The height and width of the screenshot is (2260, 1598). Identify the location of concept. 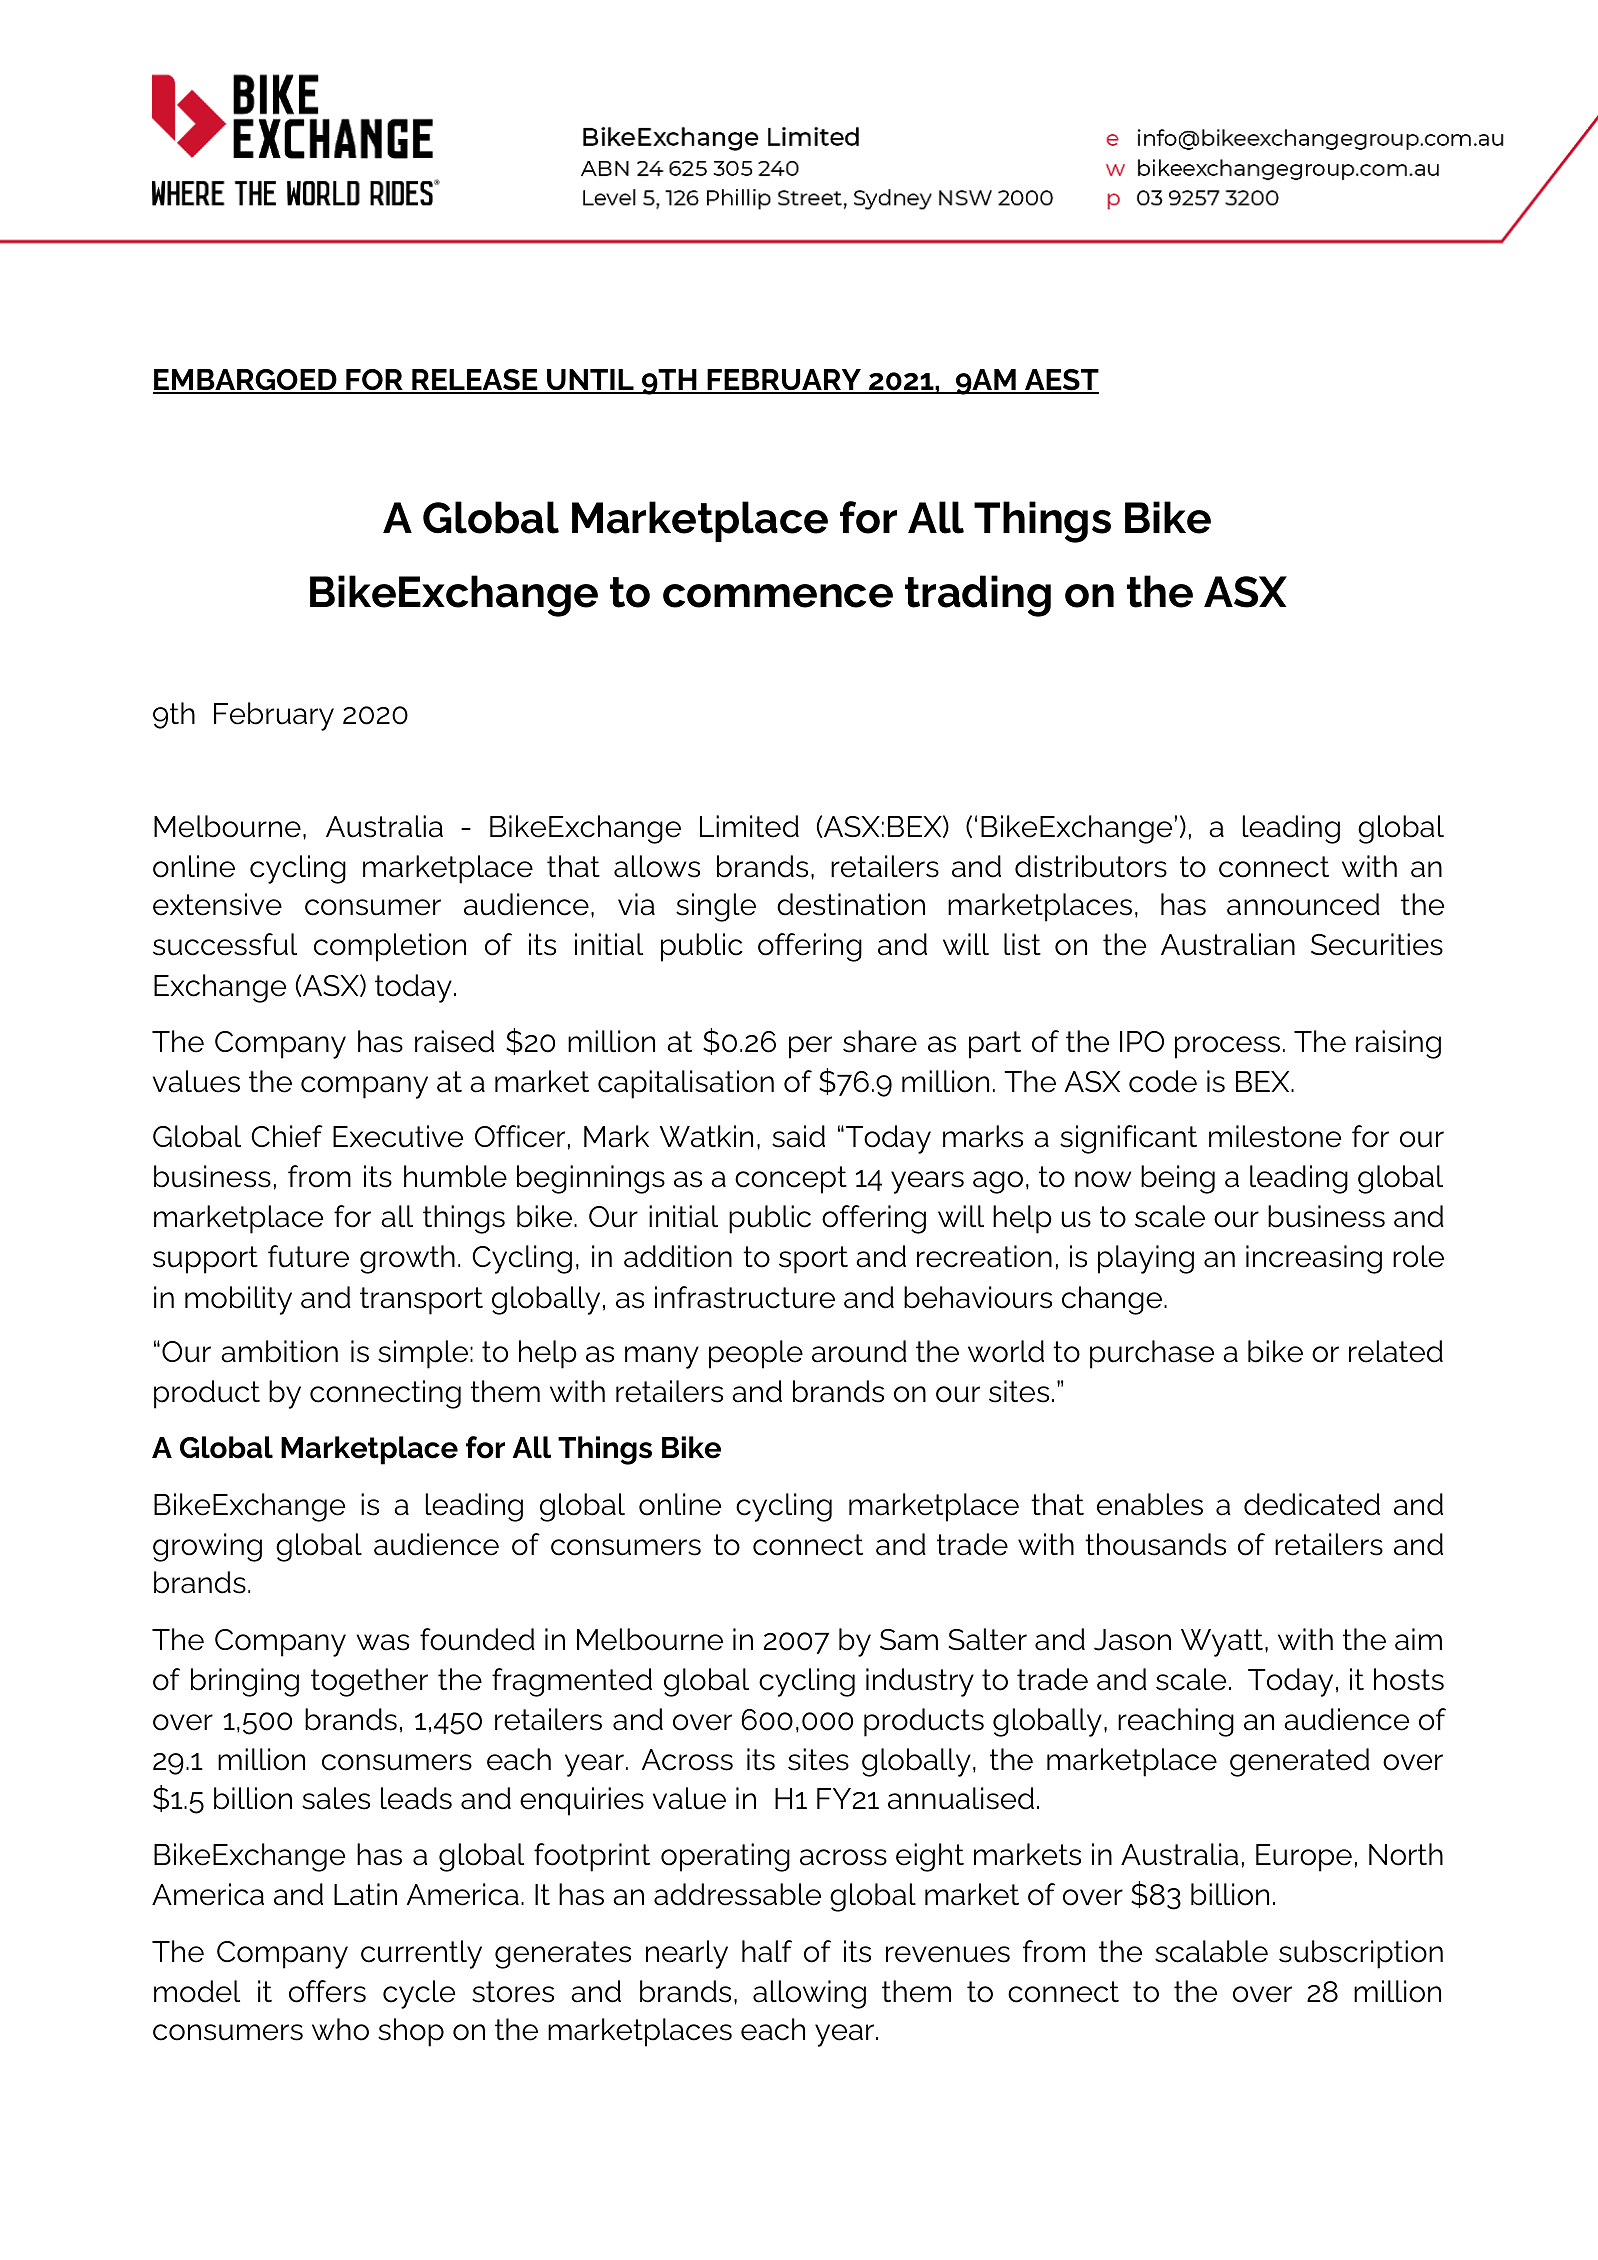
(791, 1180).
